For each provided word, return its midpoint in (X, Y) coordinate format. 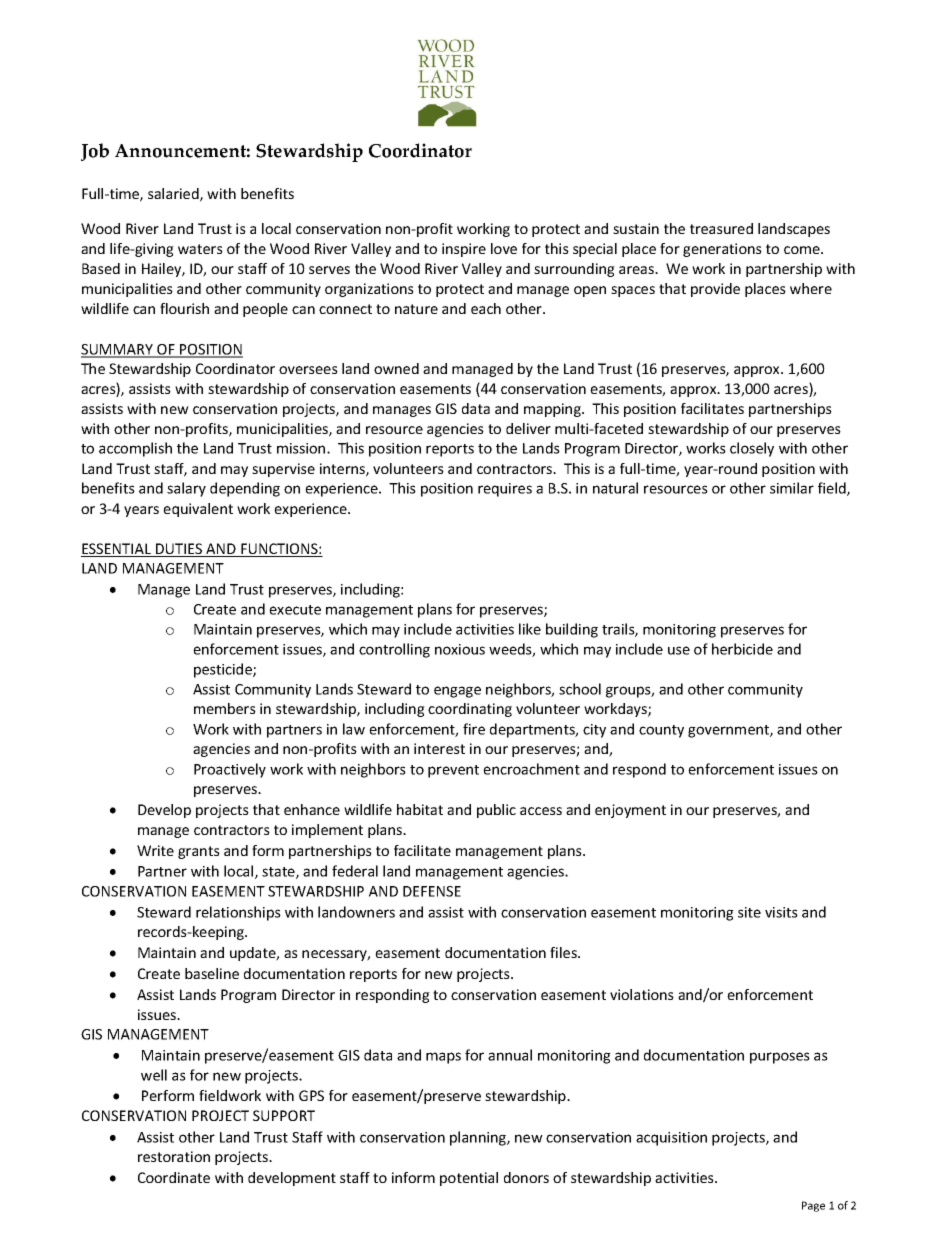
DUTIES (179, 550)
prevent (453, 771)
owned (396, 368)
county (661, 731)
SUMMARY (118, 350)
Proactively (230, 770)
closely (752, 449)
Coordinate (174, 1177)
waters (200, 249)
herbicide (742, 649)
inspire (464, 250)
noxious (460, 649)
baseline (212, 973)
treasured (721, 228)
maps (443, 1058)
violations (642, 994)
